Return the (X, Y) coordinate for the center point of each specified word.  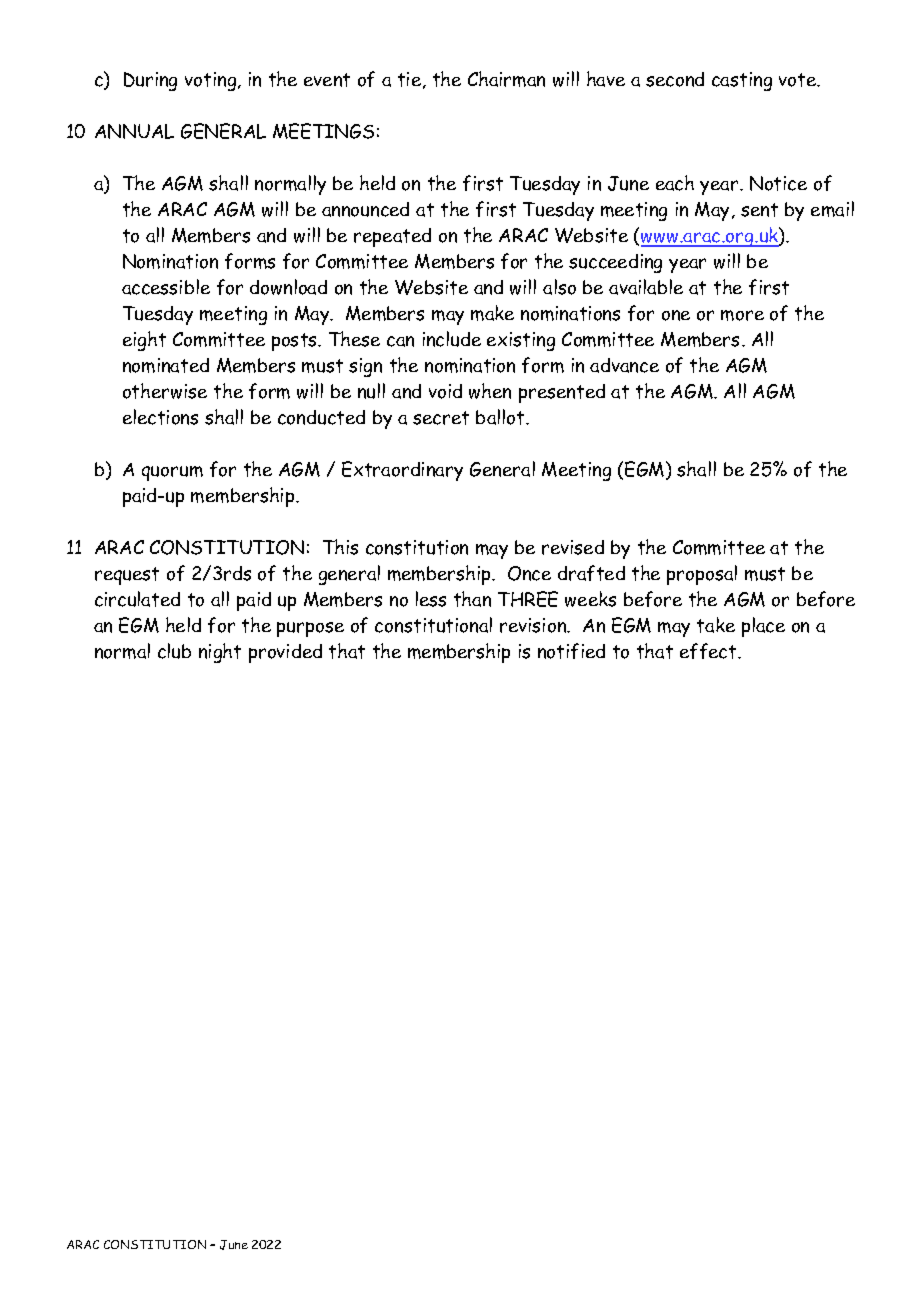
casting (742, 81)
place (763, 627)
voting (212, 81)
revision (534, 625)
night (220, 653)
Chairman (506, 79)
